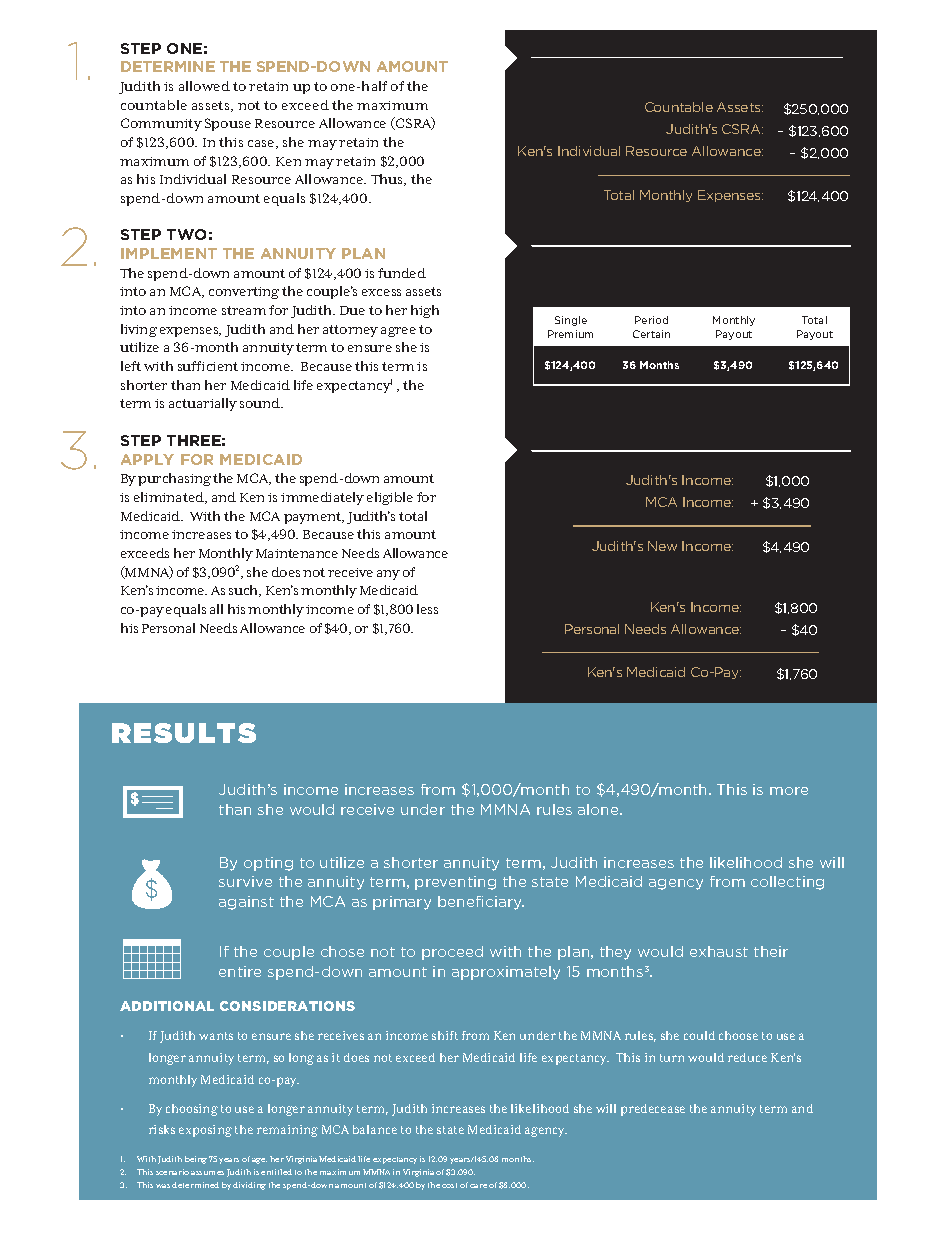 The width and height of the image is (952, 1233). What do you see at coordinates (449, 1185) in the image?
I see `cost` at bounding box center [449, 1185].
